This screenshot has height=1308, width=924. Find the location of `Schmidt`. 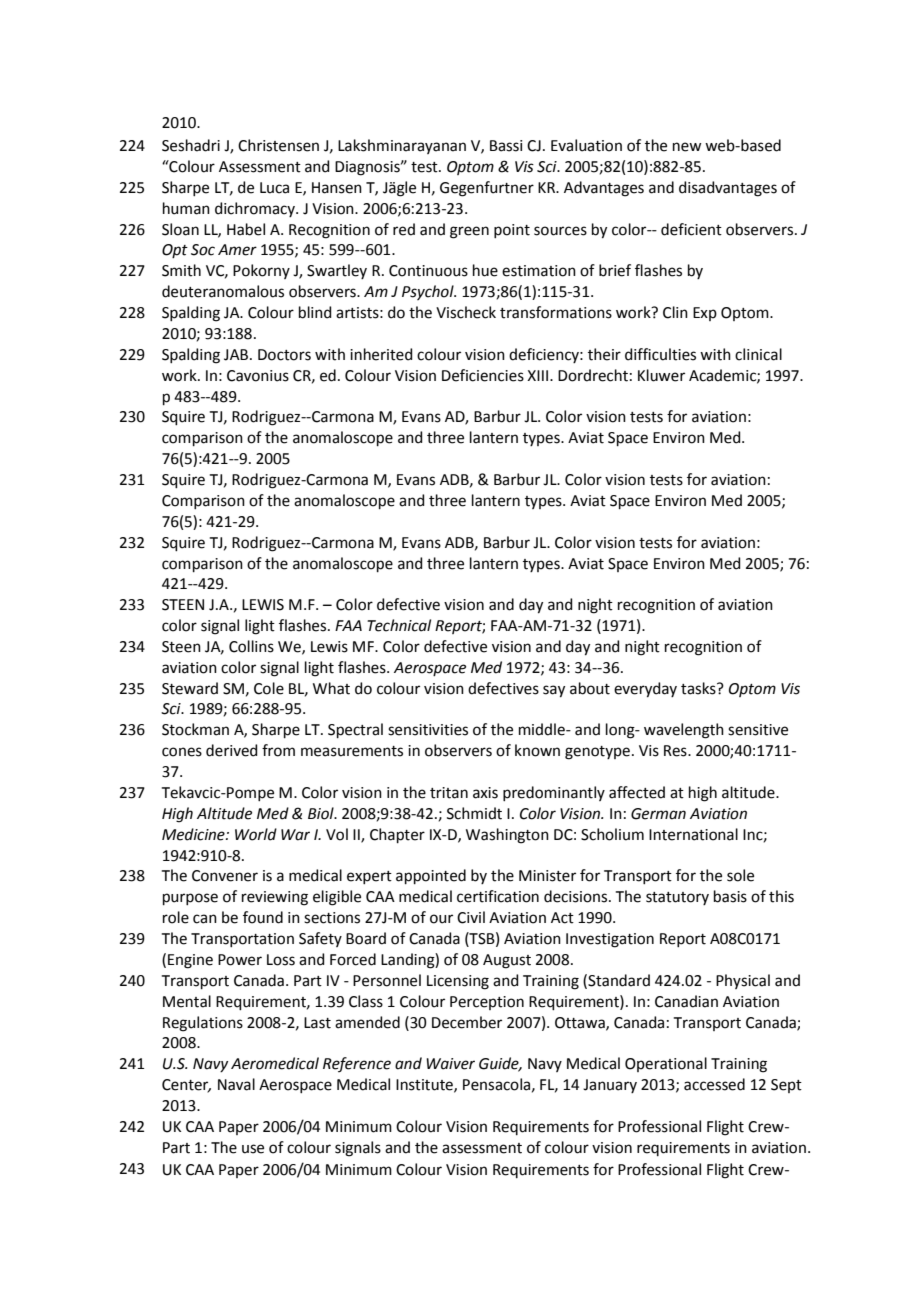

Schmidt is located at coordinates (474, 813).
